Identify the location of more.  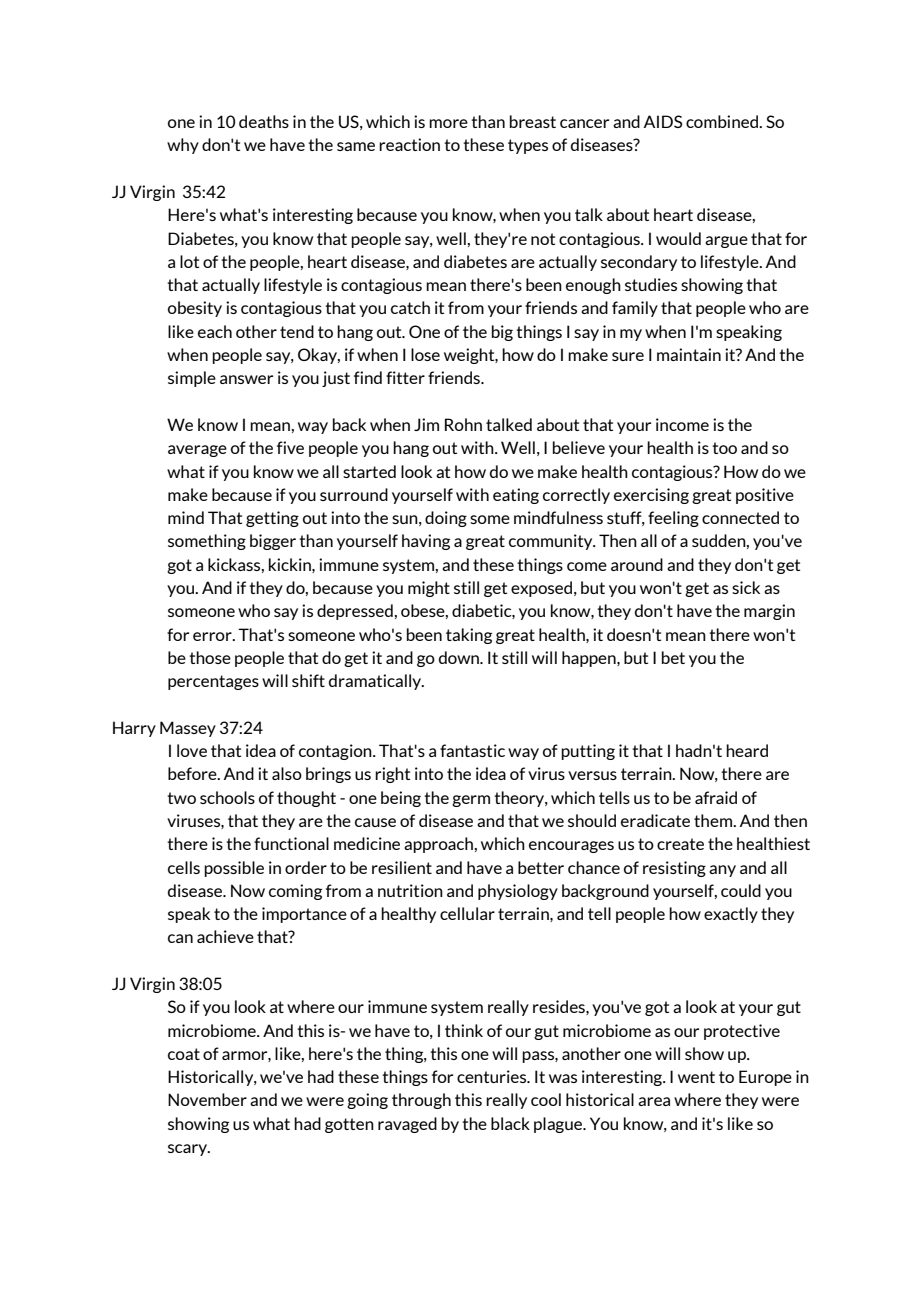
(448, 123).
